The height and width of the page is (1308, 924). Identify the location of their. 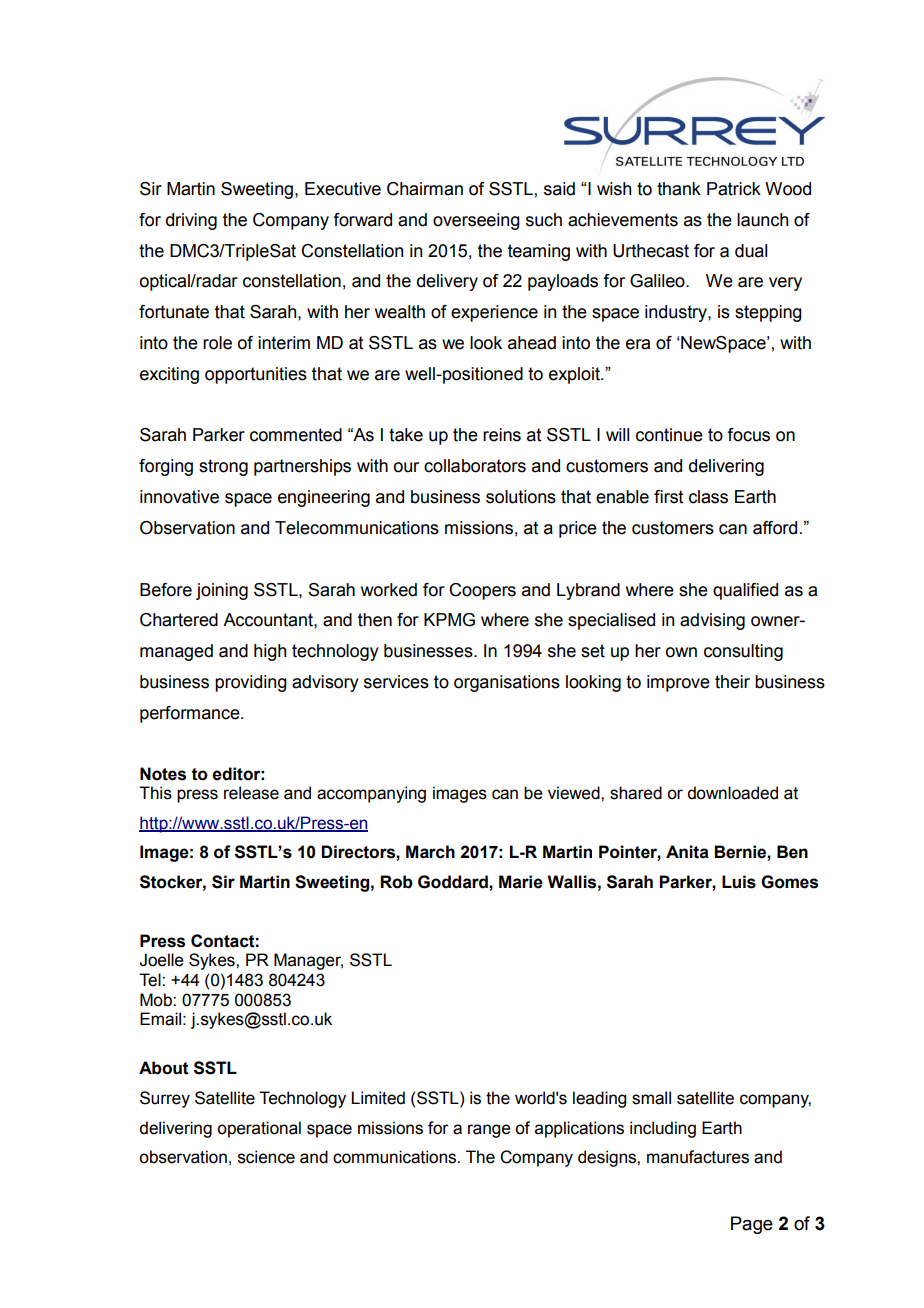
(732, 682).
